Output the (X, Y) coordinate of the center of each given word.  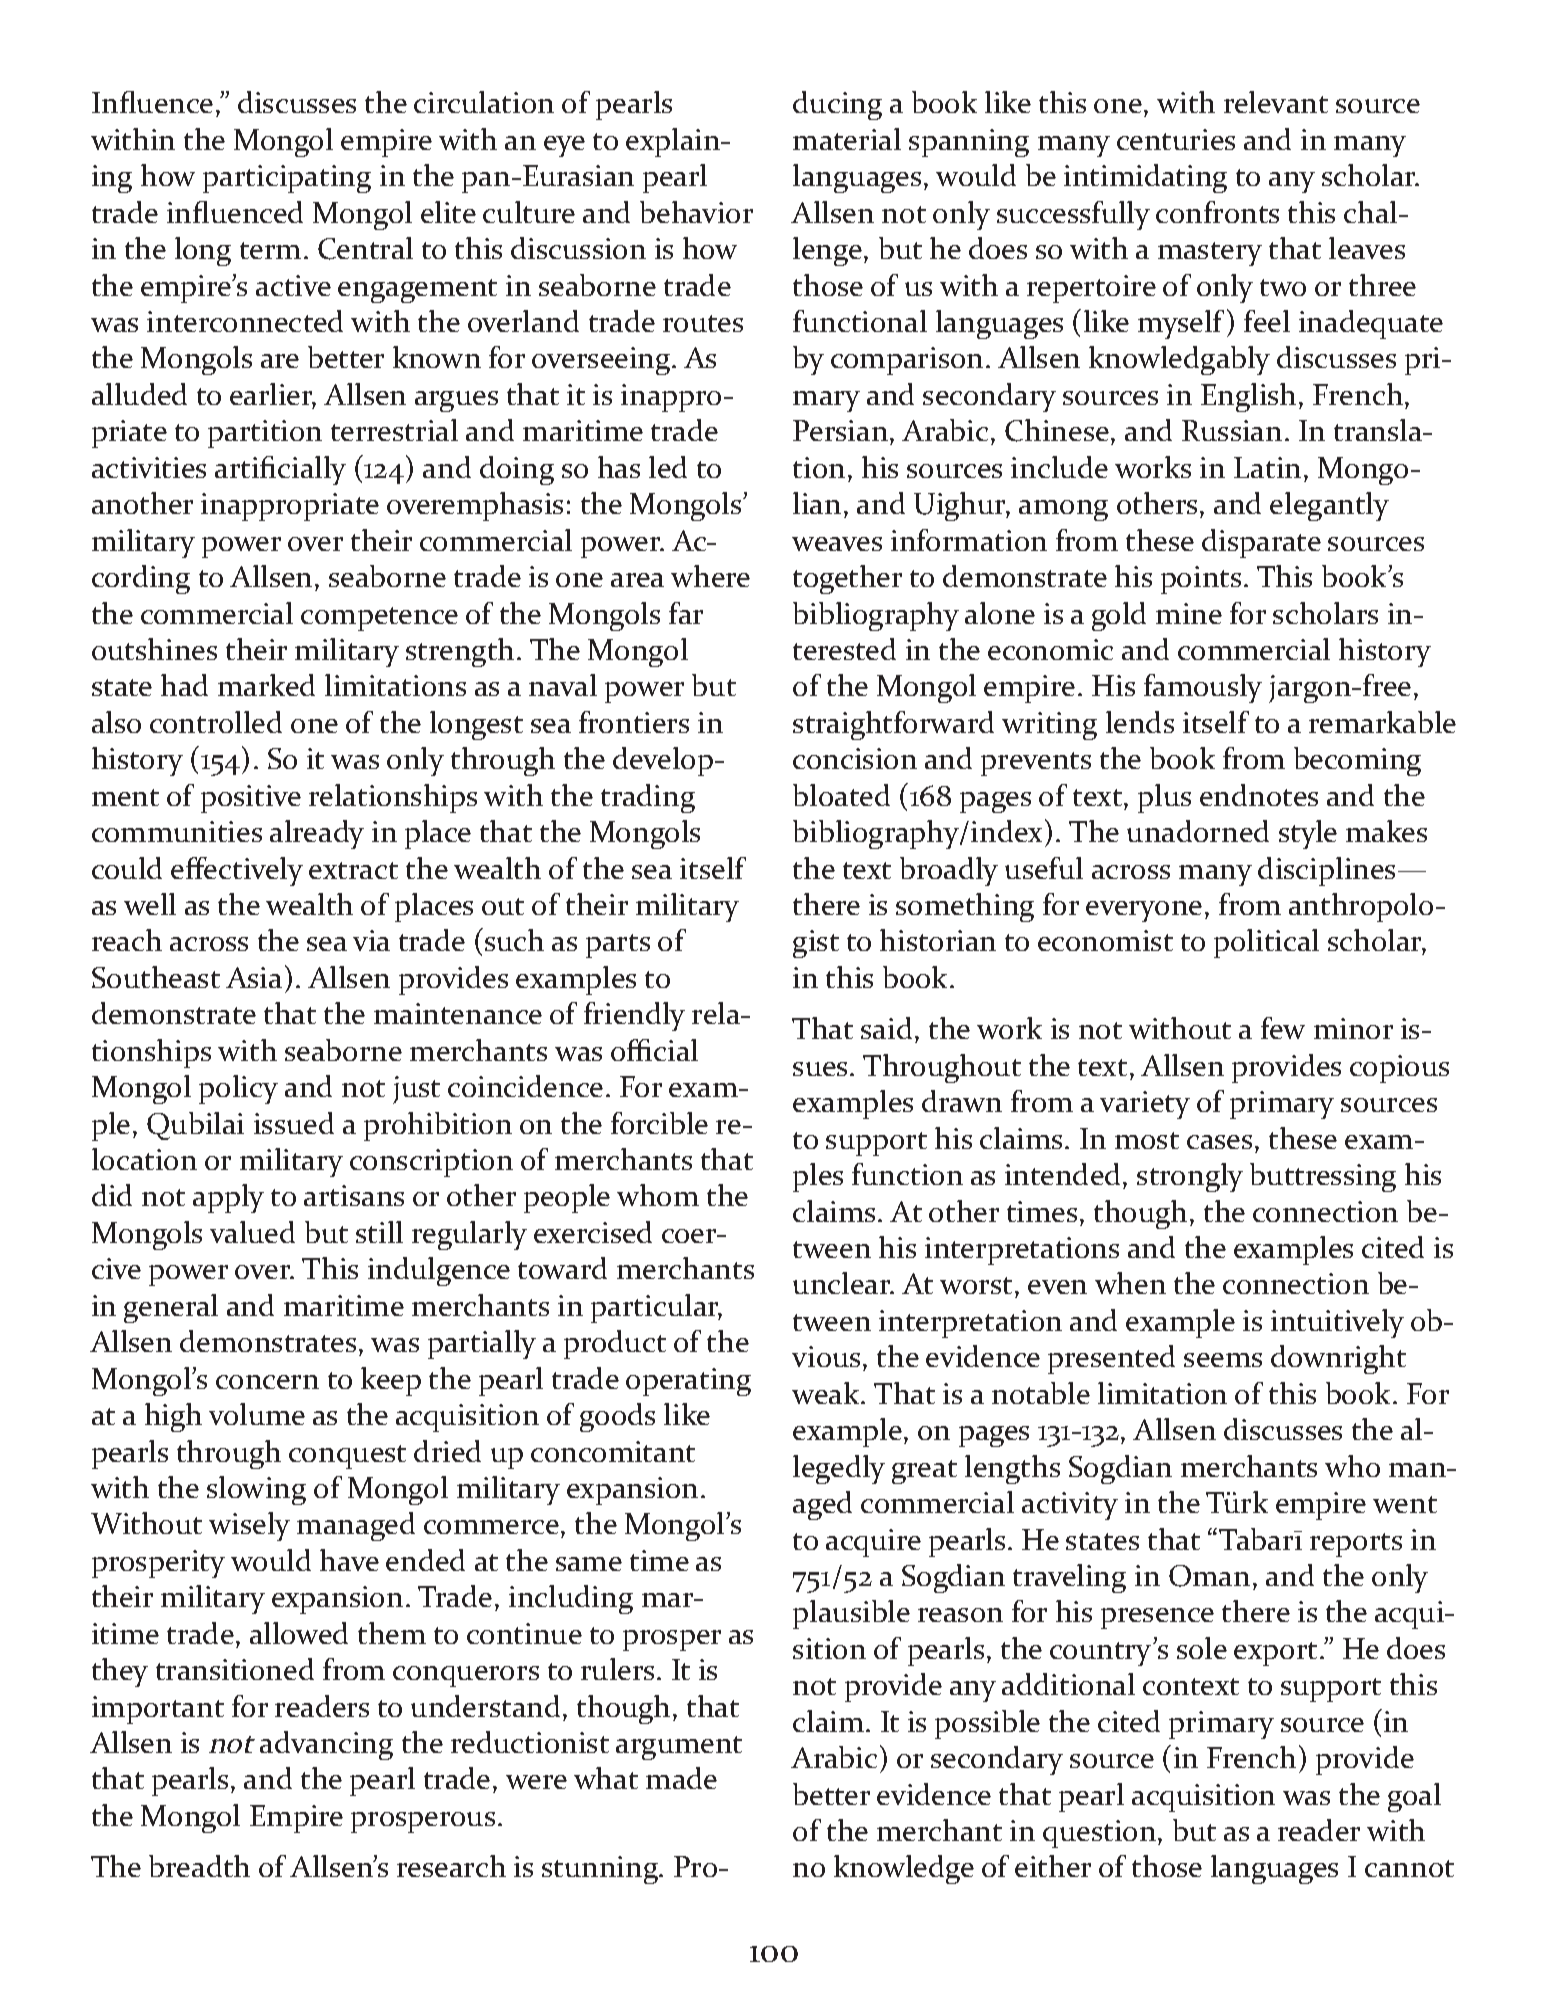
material (847, 139)
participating (287, 179)
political (1266, 943)
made (681, 1778)
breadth (199, 1866)
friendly (634, 1016)
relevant (1276, 102)
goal (1414, 1797)
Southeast (156, 977)
